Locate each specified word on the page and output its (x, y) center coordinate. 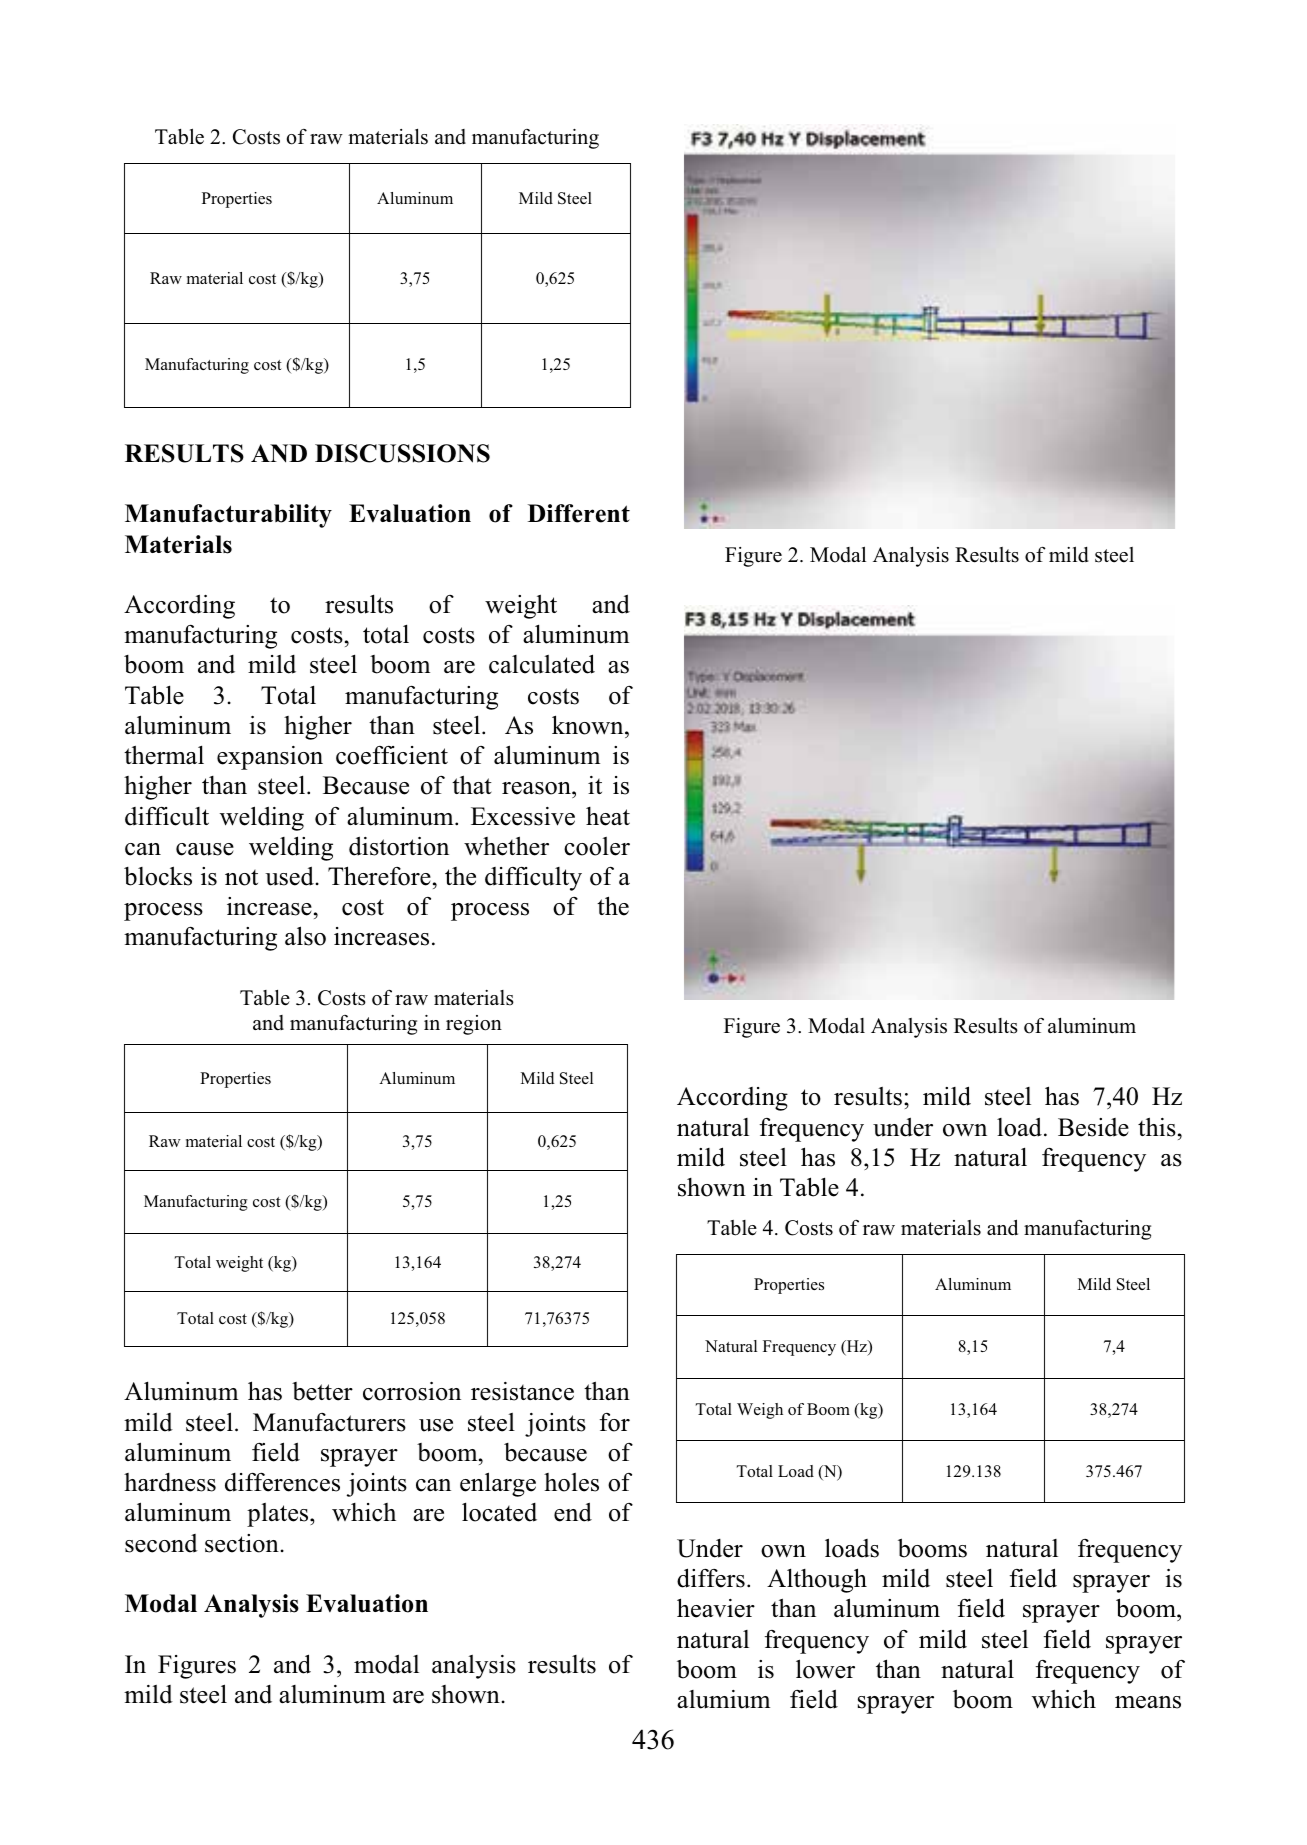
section (242, 1543)
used (289, 876)
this (1157, 1127)
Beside (1093, 1127)
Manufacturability (228, 516)
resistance (522, 1391)
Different (579, 513)
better (322, 1391)
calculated (542, 664)
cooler (597, 846)
